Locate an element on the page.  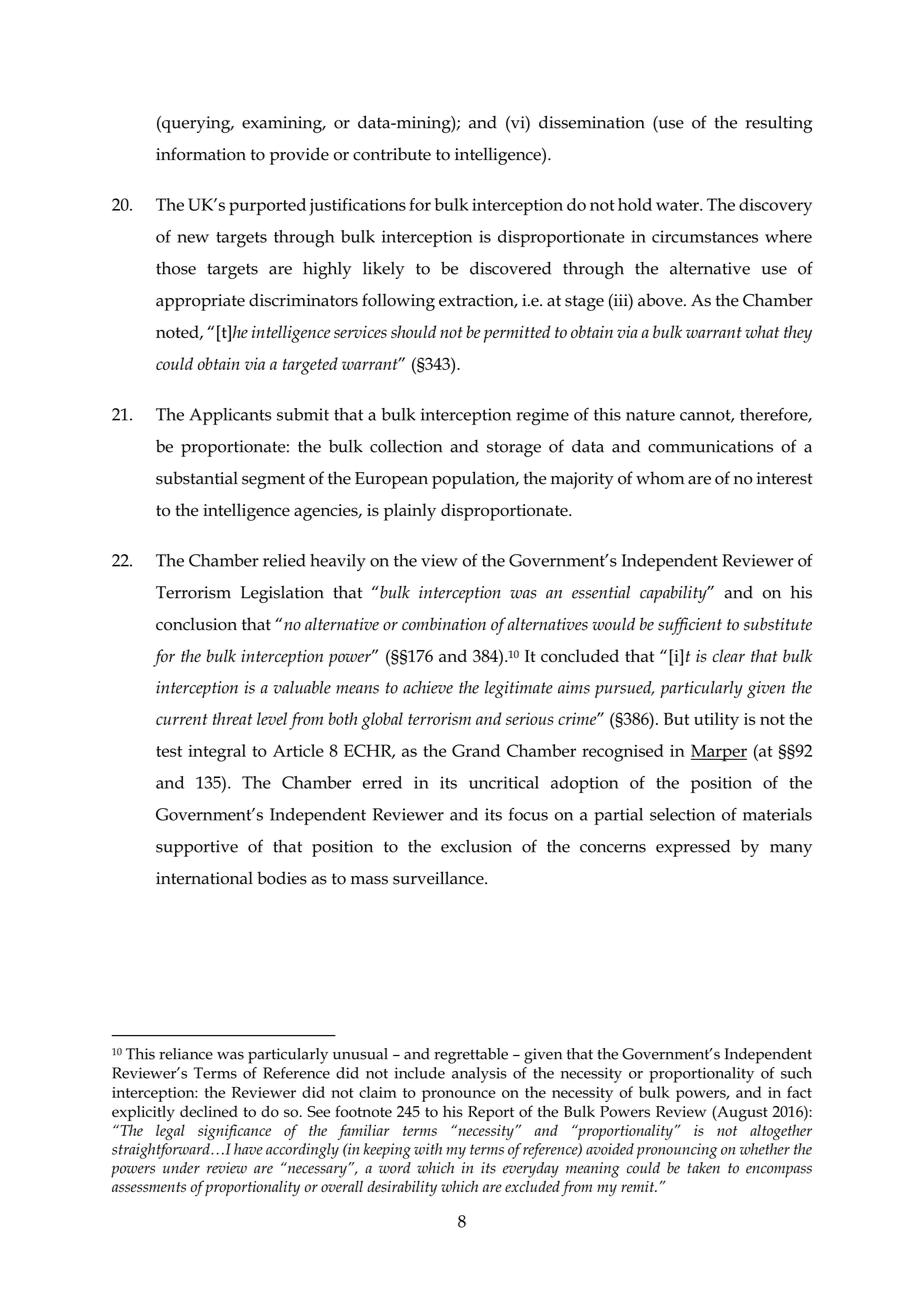
combination is located at coordinates (444, 624).
